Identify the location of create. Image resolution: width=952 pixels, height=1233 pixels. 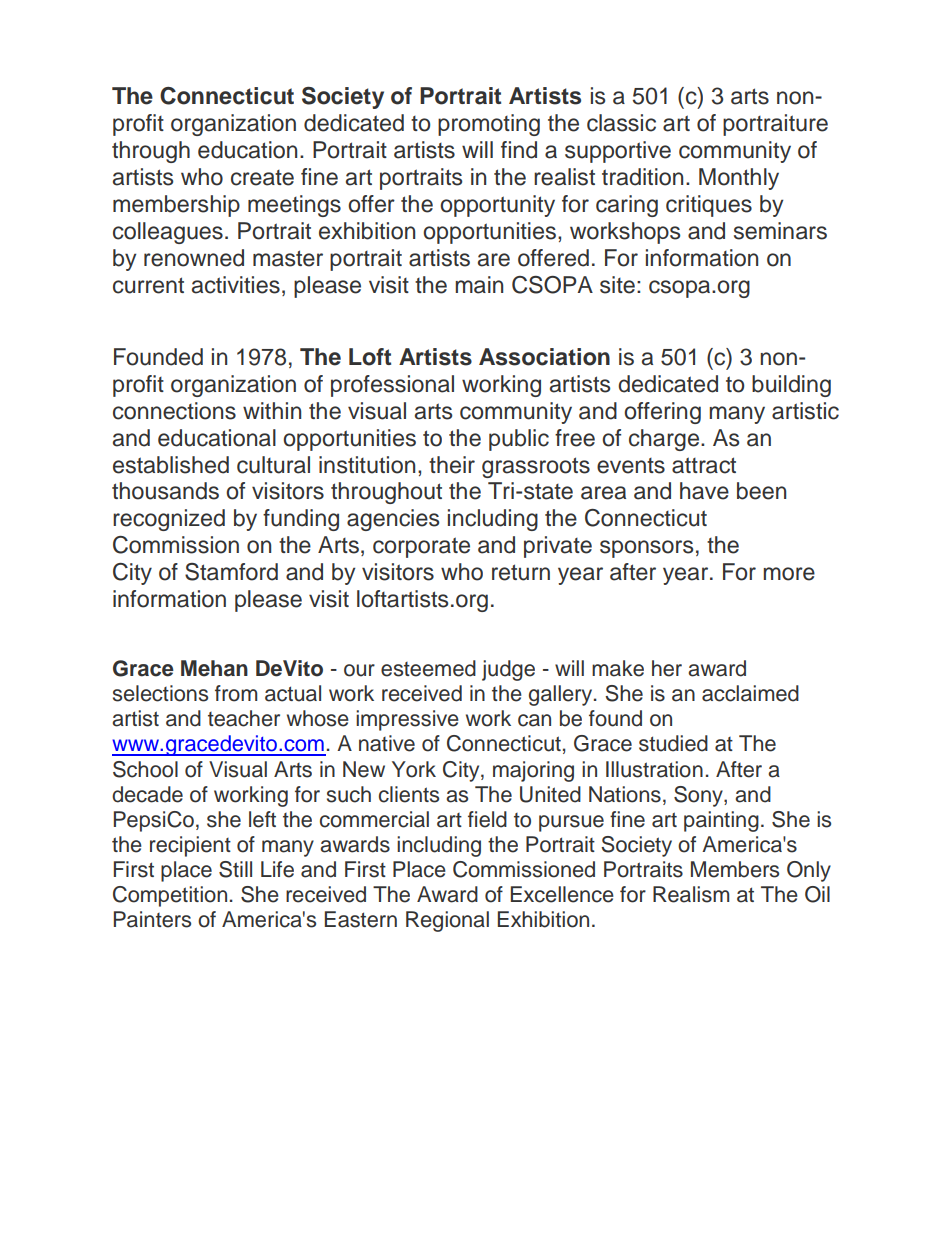
(262, 178).
